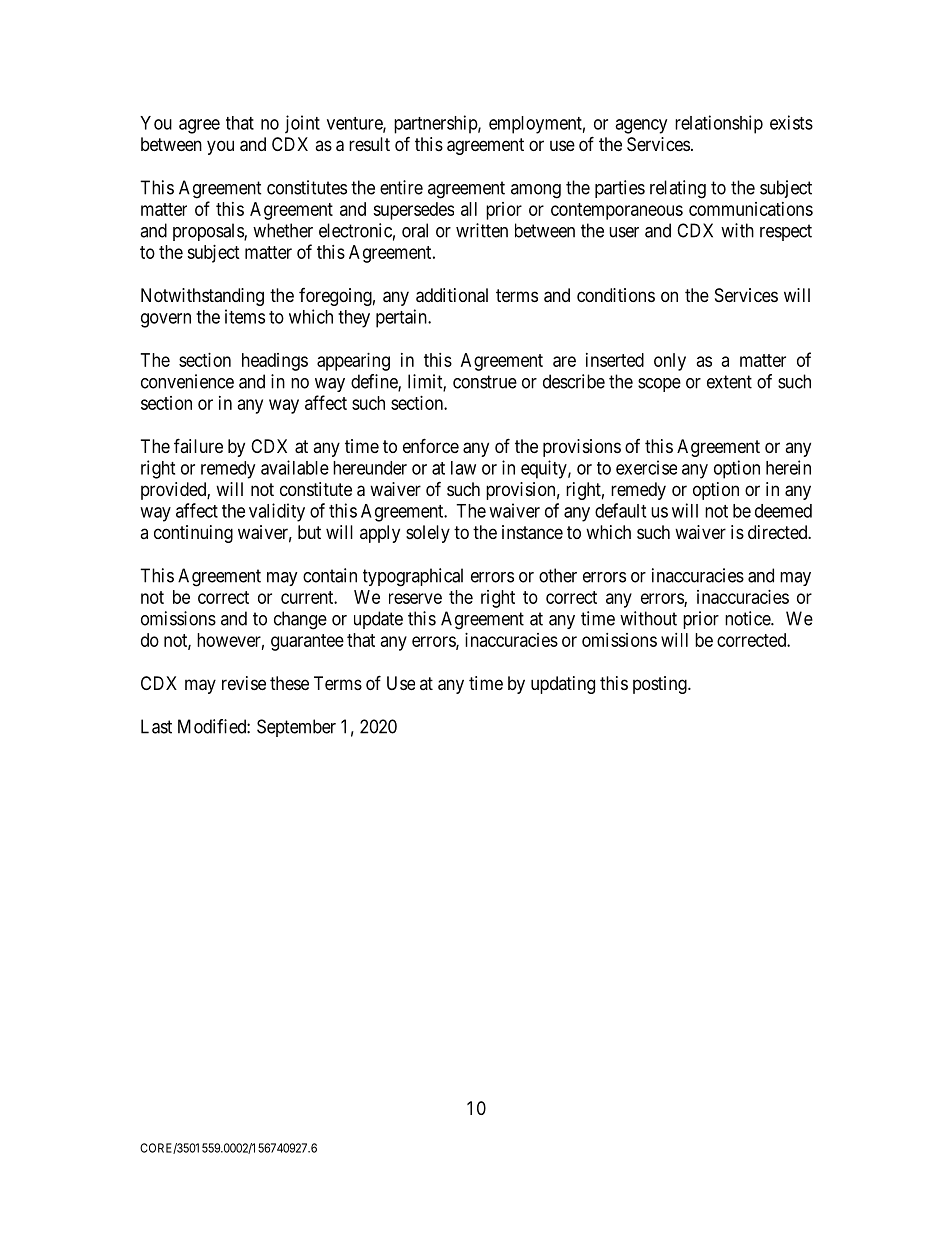 This document has height=1233, width=952. Describe the element at coordinates (431, 445) in the document. I see `enforce` at that location.
